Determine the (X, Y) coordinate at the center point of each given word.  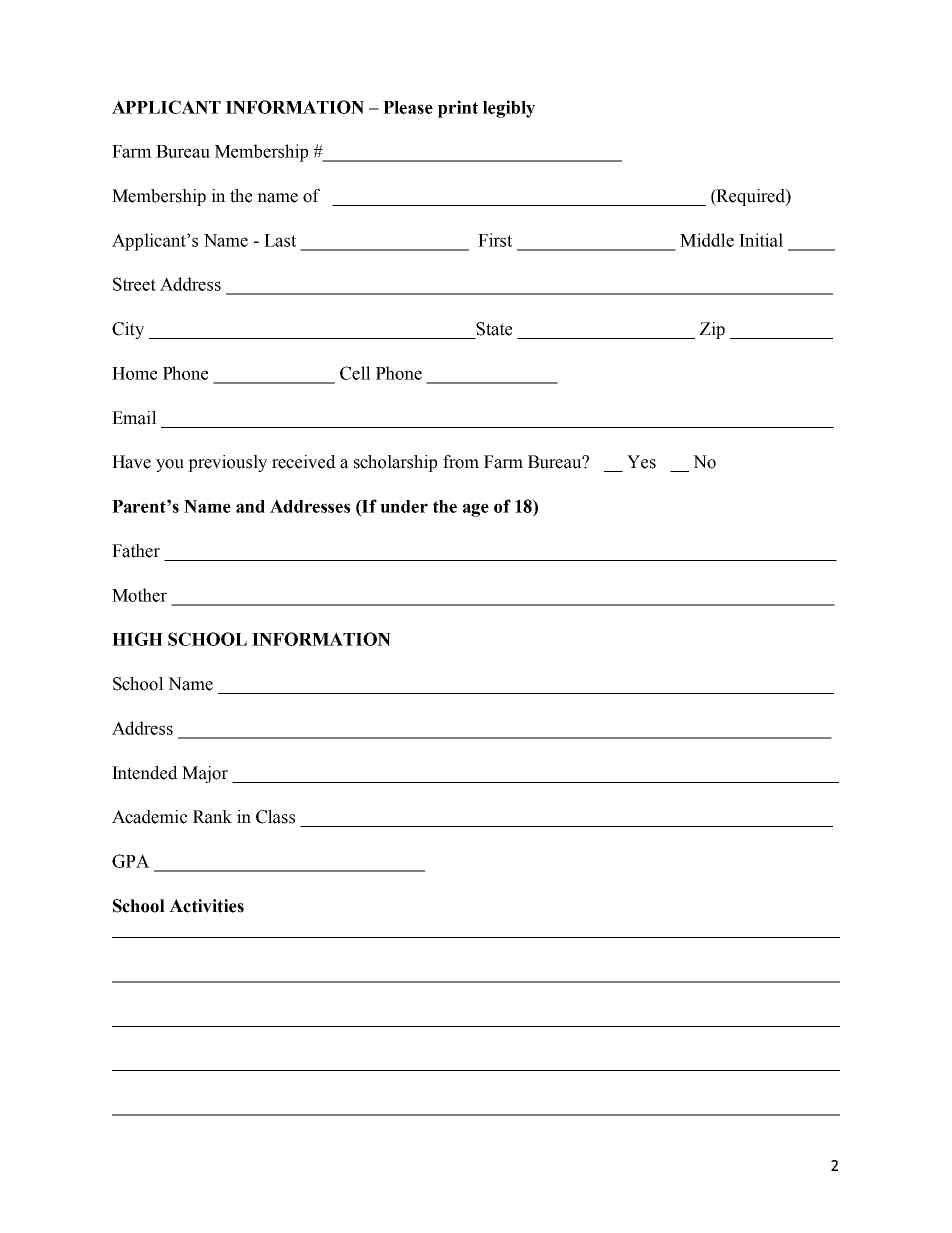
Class (275, 817)
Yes (641, 462)
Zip (712, 330)
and (250, 506)
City (128, 330)
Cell (355, 373)
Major (205, 774)
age (476, 510)
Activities (206, 906)
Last (280, 240)
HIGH (137, 639)
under (404, 506)
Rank (212, 817)
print (458, 109)
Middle (707, 240)
